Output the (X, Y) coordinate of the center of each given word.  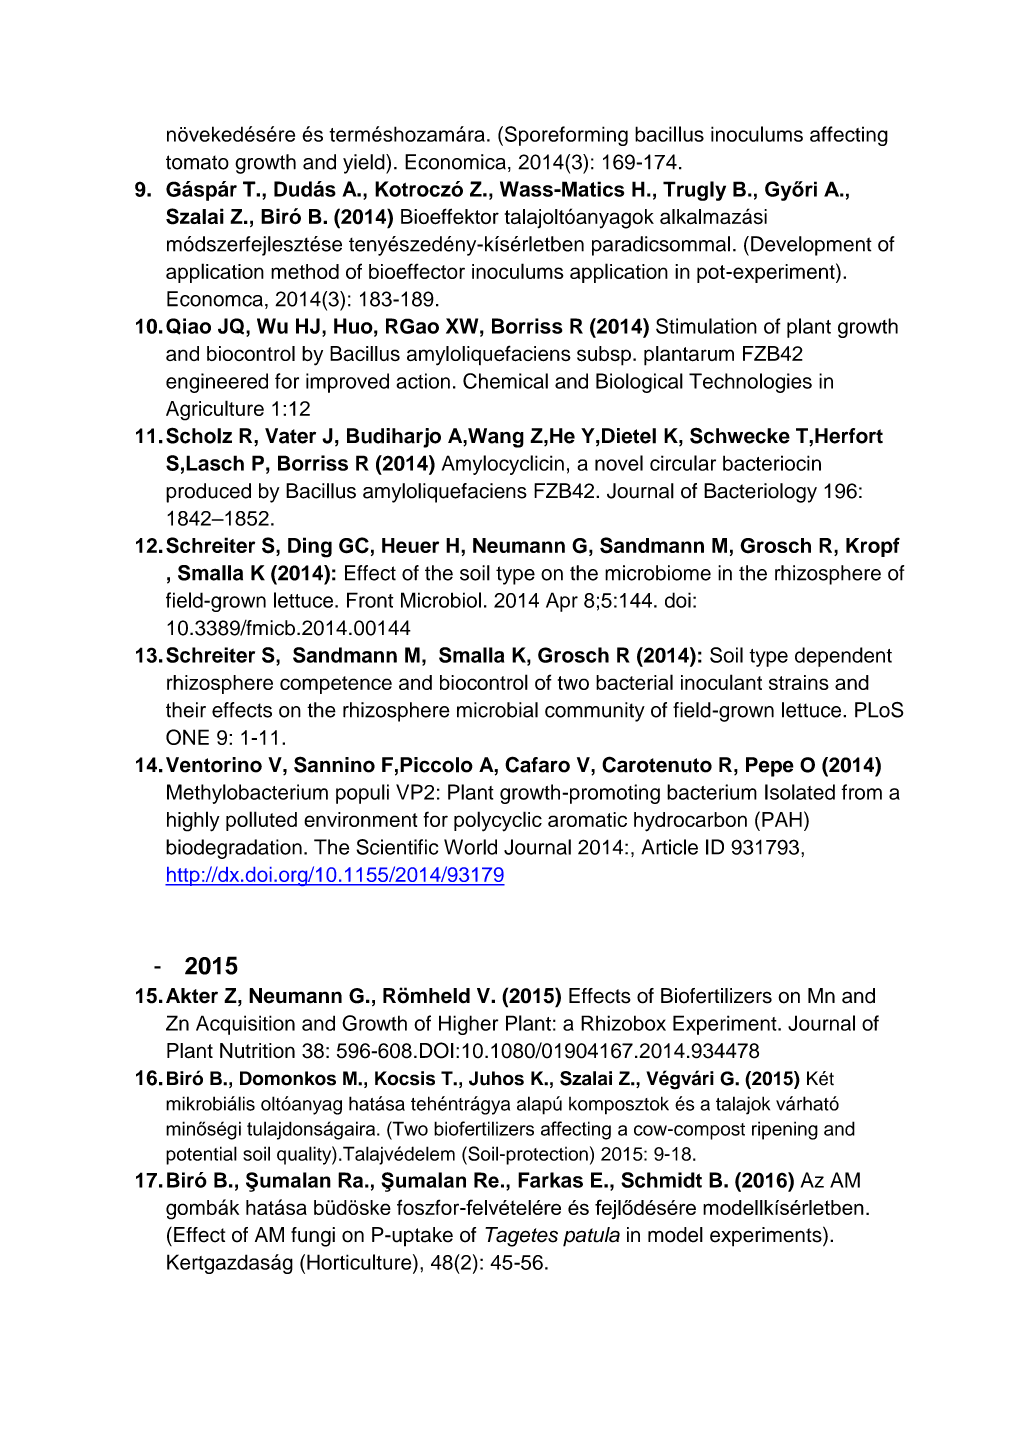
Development (811, 246)
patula (591, 1237)
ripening (785, 1130)
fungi (313, 1237)
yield (365, 164)
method (305, 271)
